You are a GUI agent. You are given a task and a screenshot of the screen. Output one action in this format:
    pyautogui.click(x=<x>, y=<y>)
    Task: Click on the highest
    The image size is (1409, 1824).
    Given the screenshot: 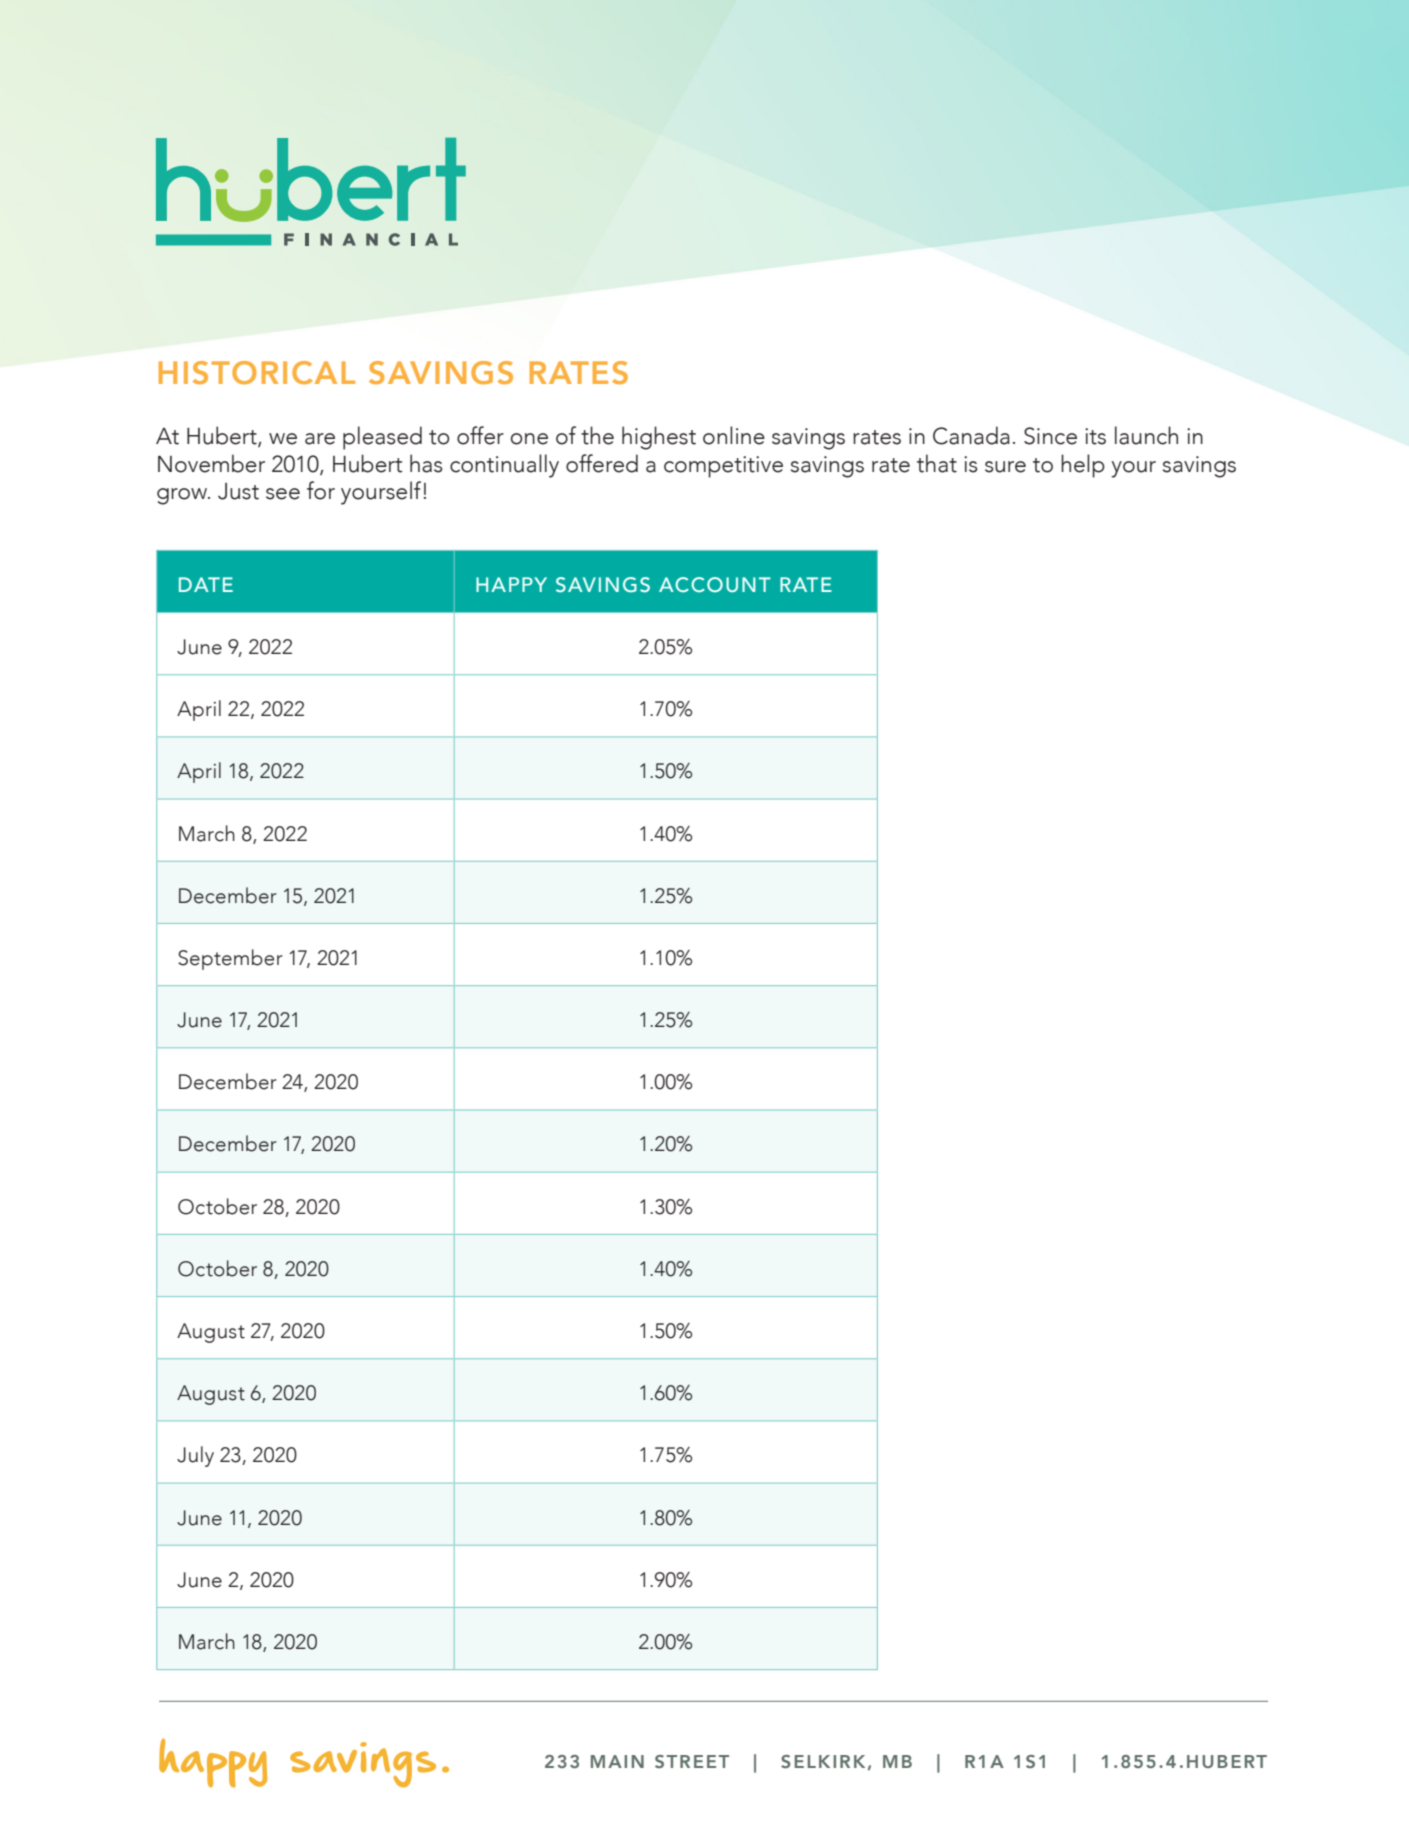 What is the action you would take?
    pyautogui.click(x=659, y=438)
